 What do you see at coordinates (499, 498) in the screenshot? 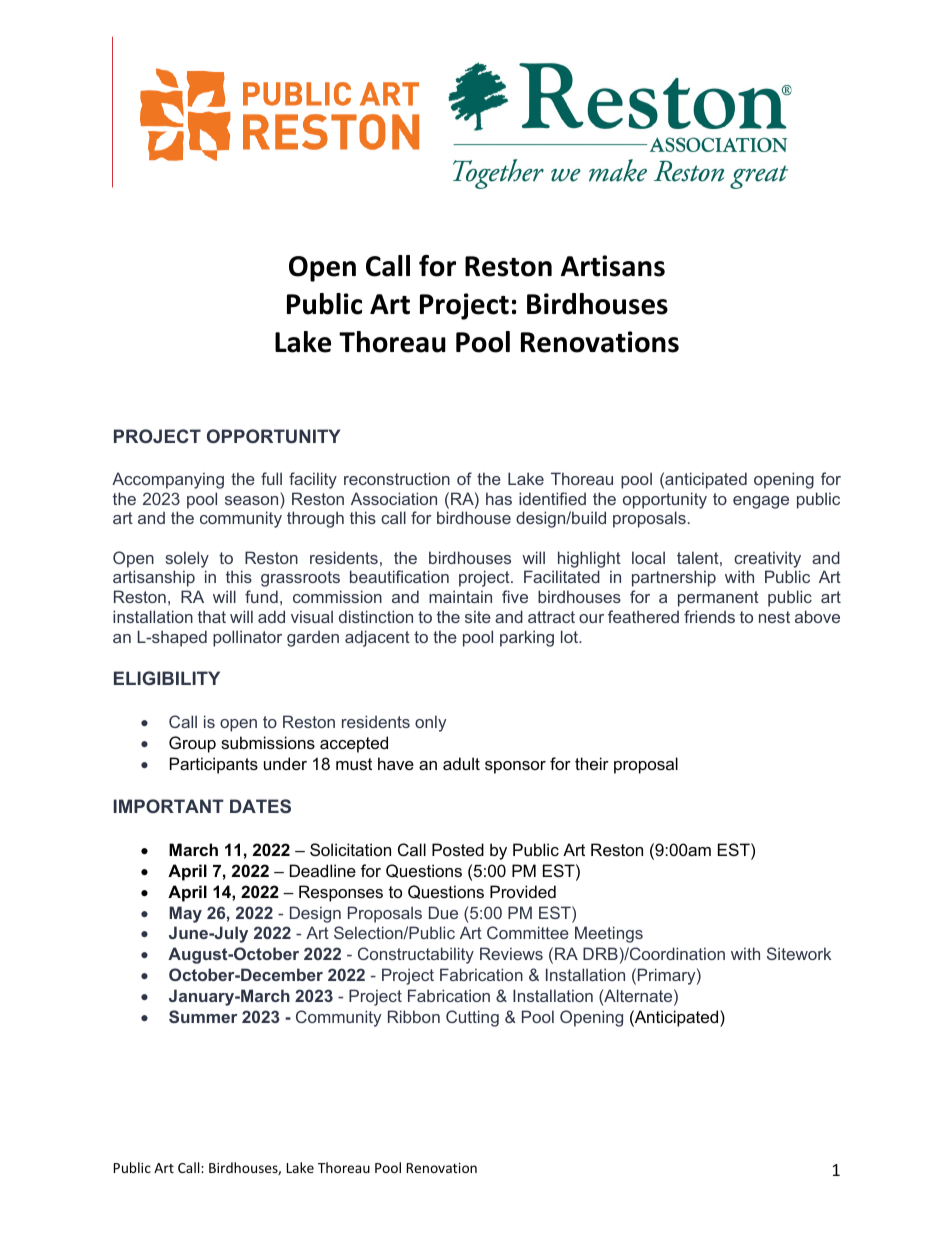
I see `has` at bounding box center [499, 498].
